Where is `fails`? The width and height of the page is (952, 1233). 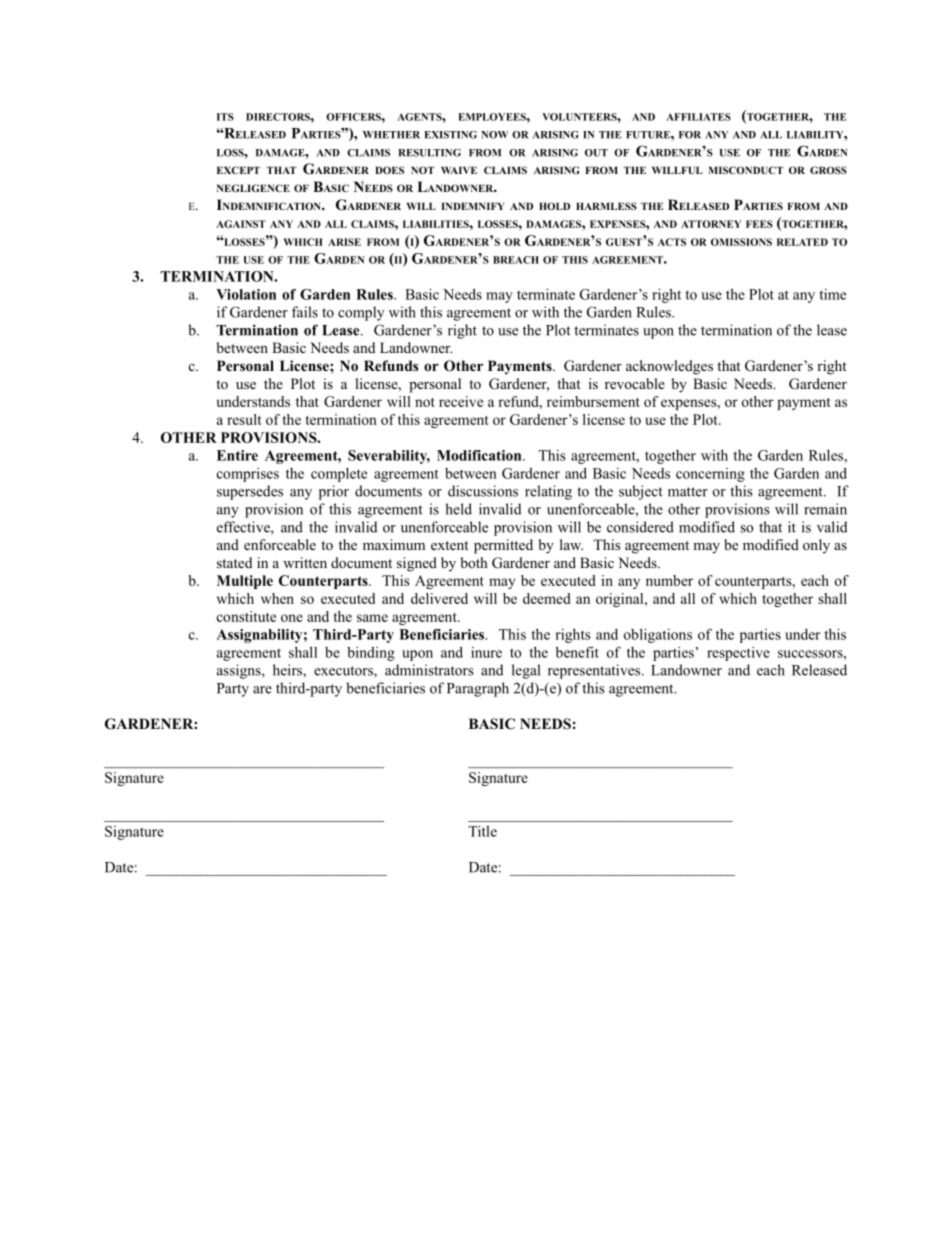
fails is located at coordinates (305, 312).
